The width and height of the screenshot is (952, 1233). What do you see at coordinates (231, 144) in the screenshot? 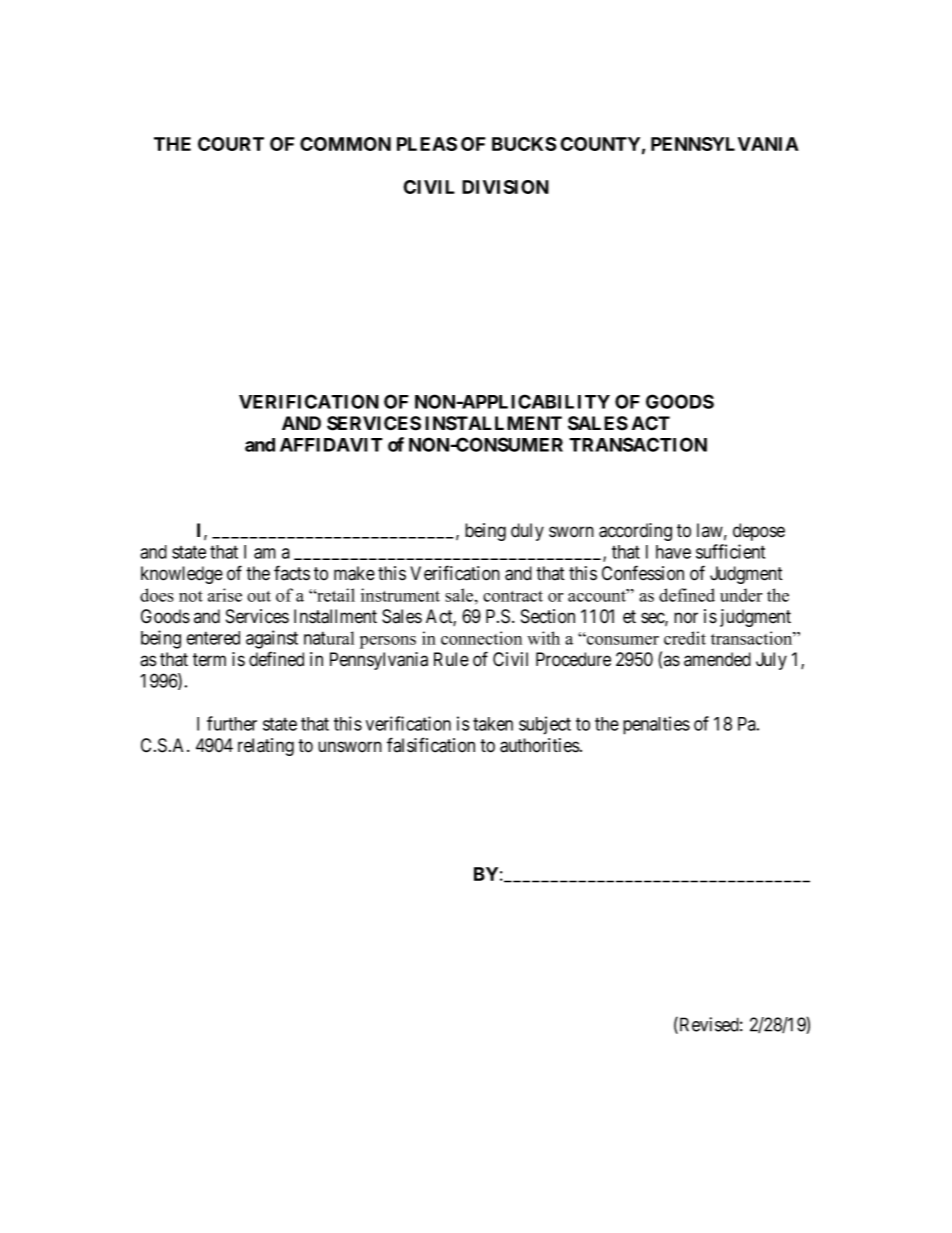
I see `COURT` at bounding box center [231, 144].
